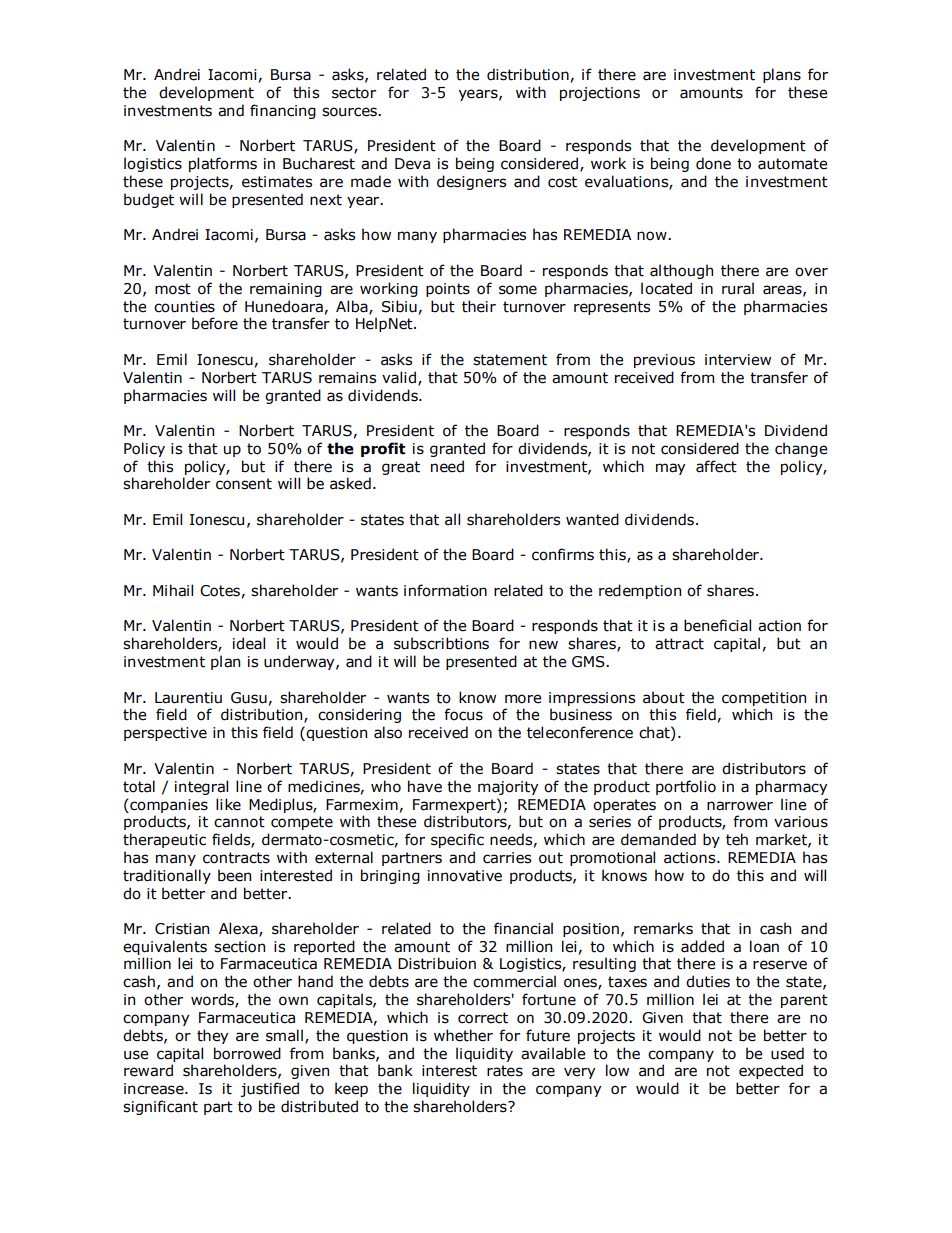 This screenshot has width=952, height=1233. Describe the element at coordinates (445, 590) in the screenshot. I see `information` at that location.
